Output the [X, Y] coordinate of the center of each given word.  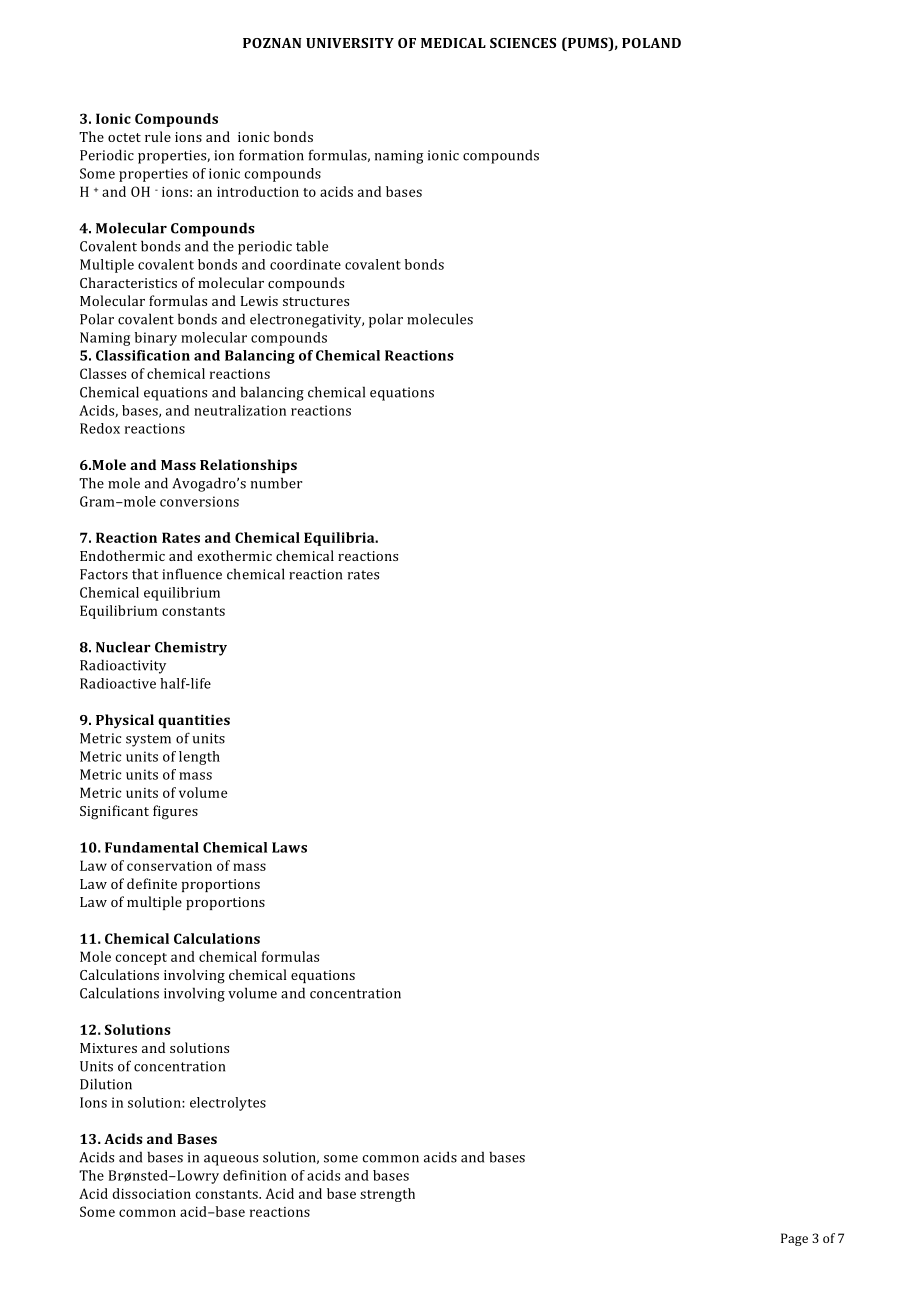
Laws [289, 847]
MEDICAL [453, 43]
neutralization [240, 410]
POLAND [651, 43]
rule [158, 136]
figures [175, 812]
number [276, 483]
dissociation [151, 1193]
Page [794, 1239]
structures [316, 301]
